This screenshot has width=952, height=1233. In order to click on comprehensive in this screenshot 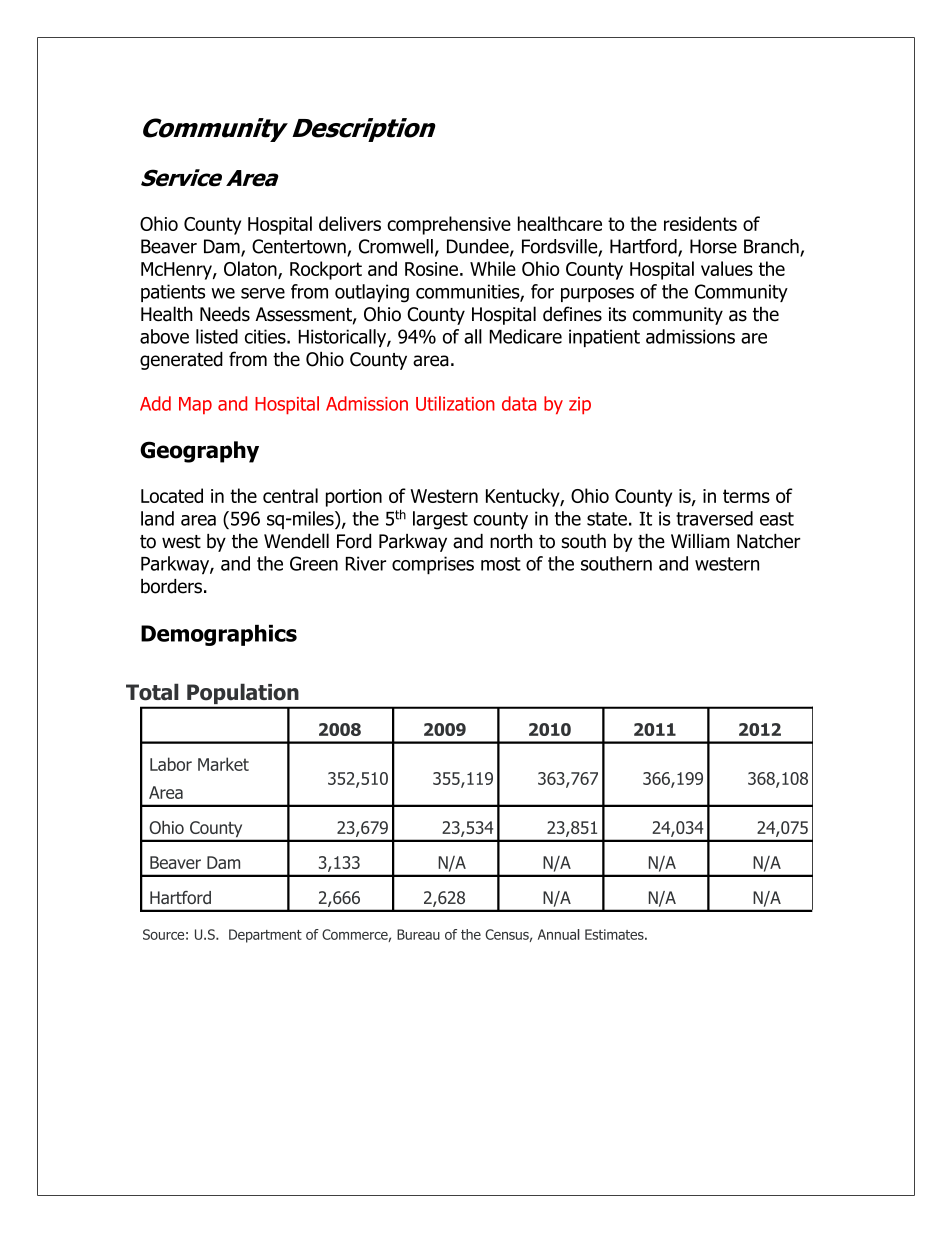, I will do `click(449, 225)`.
